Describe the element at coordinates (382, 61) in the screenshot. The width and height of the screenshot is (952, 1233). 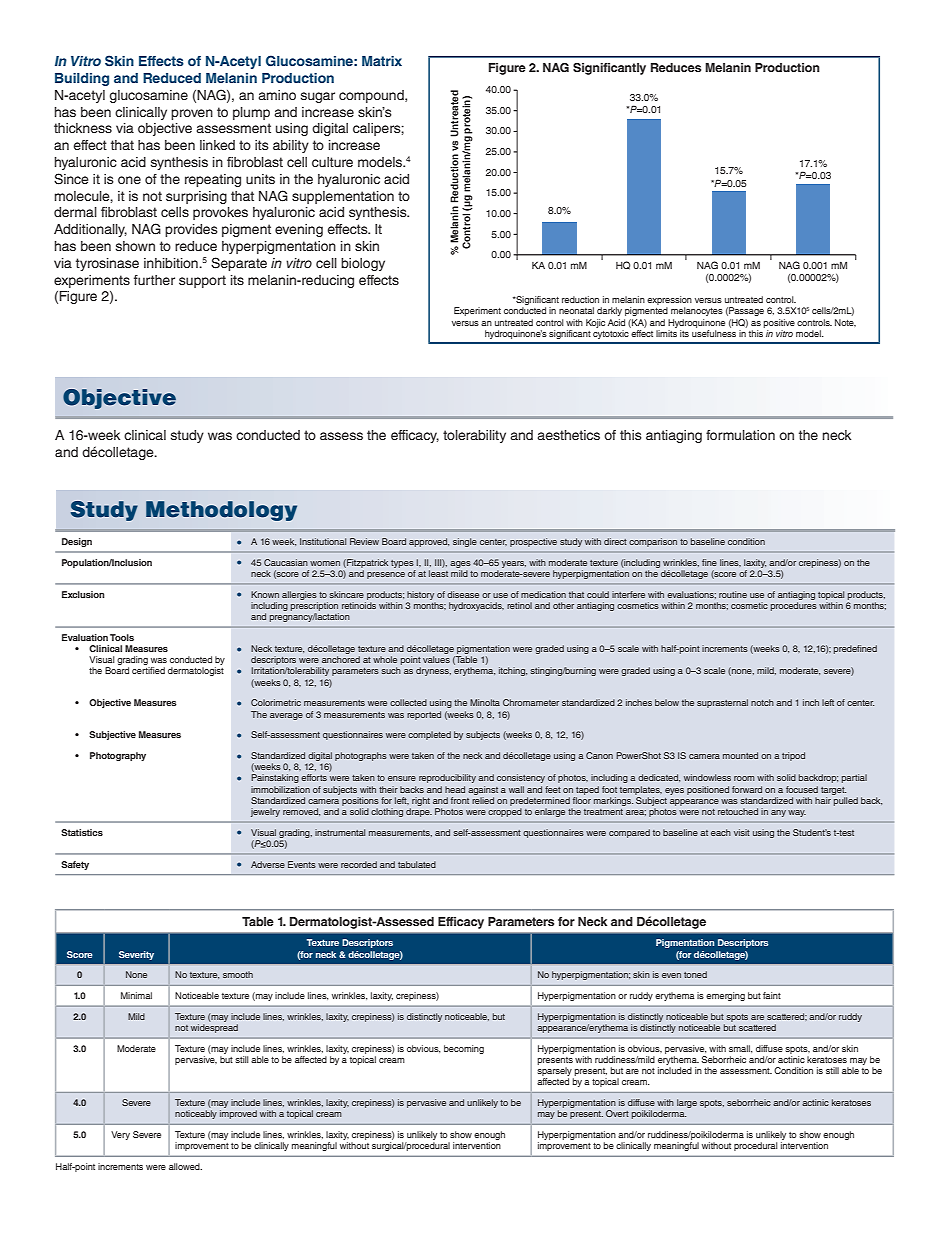
I see `Matrix` at that location.
